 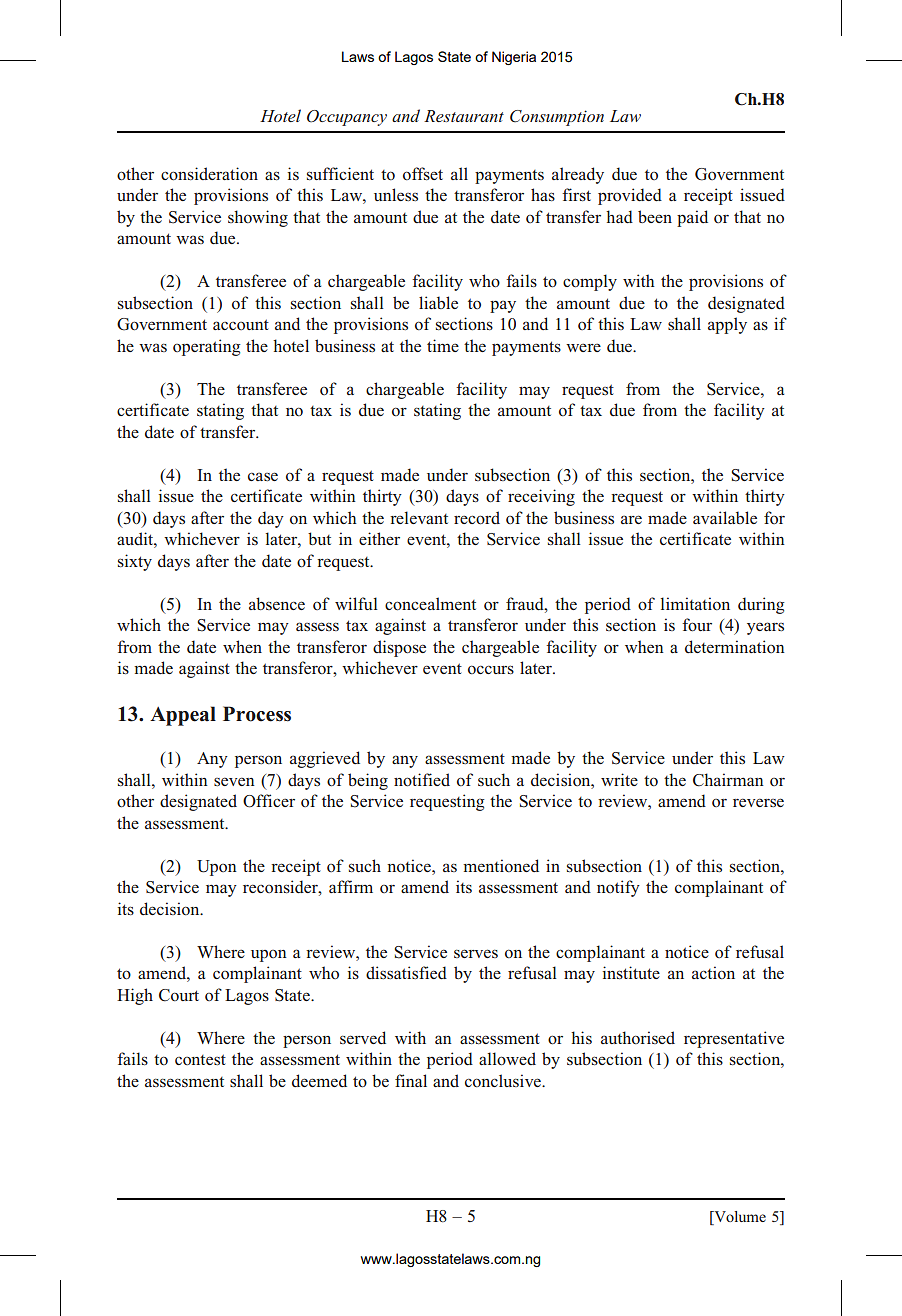 What do you see at coordinates (430, 604) in the document?
I see `concealment` at bounding box center [430, 604].
